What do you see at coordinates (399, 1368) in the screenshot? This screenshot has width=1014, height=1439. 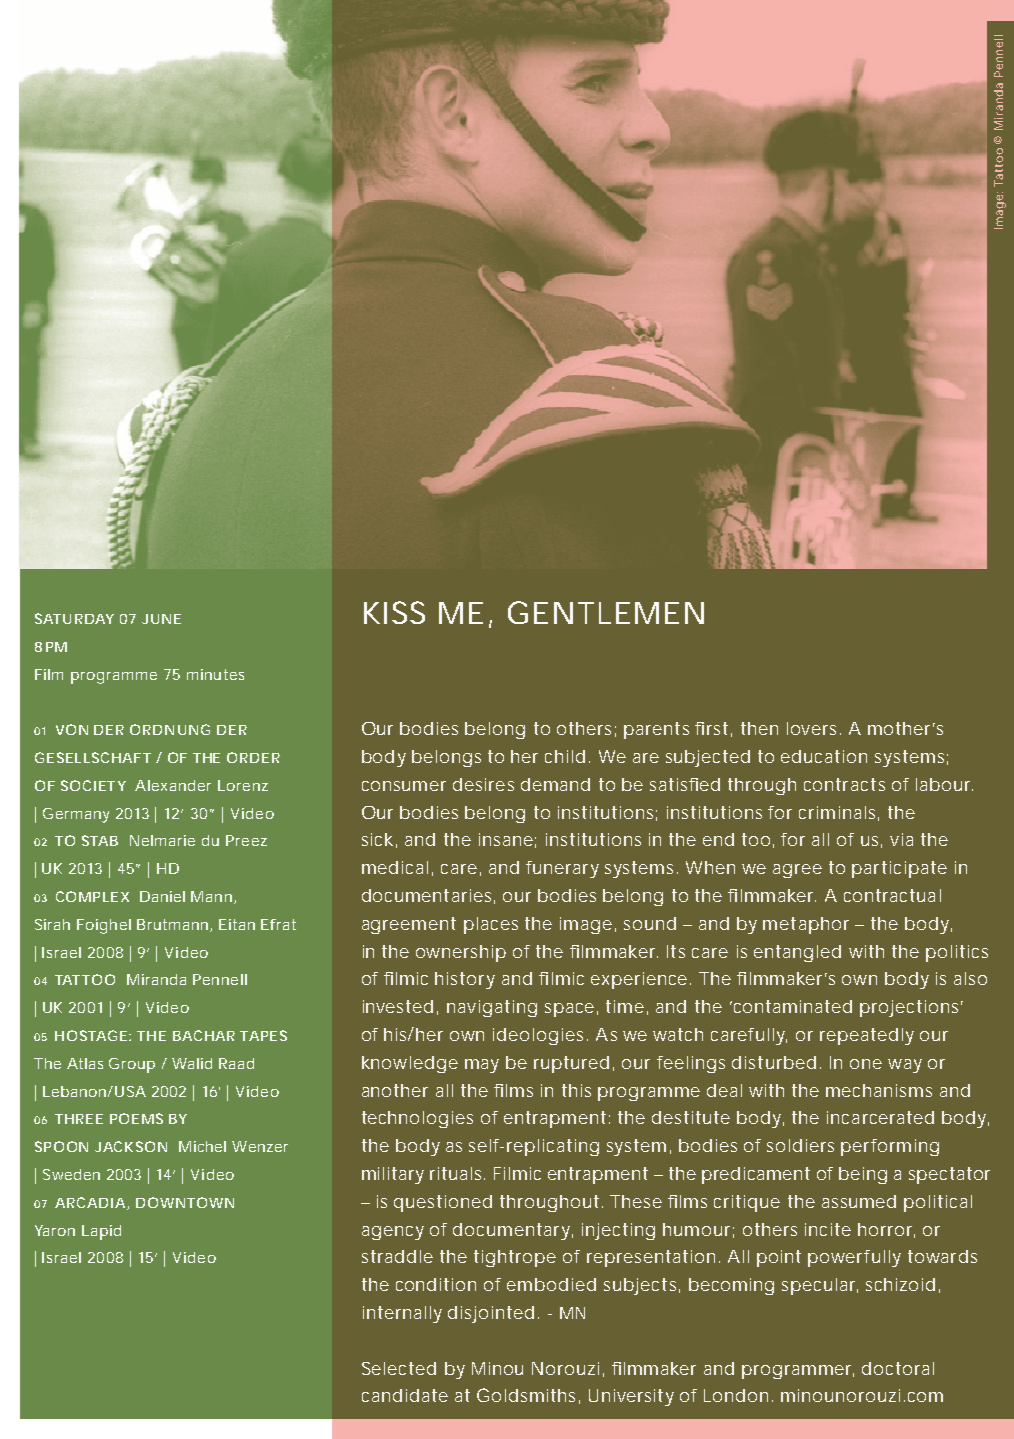 I see `Selected` at bounding box center [399, 1368].
